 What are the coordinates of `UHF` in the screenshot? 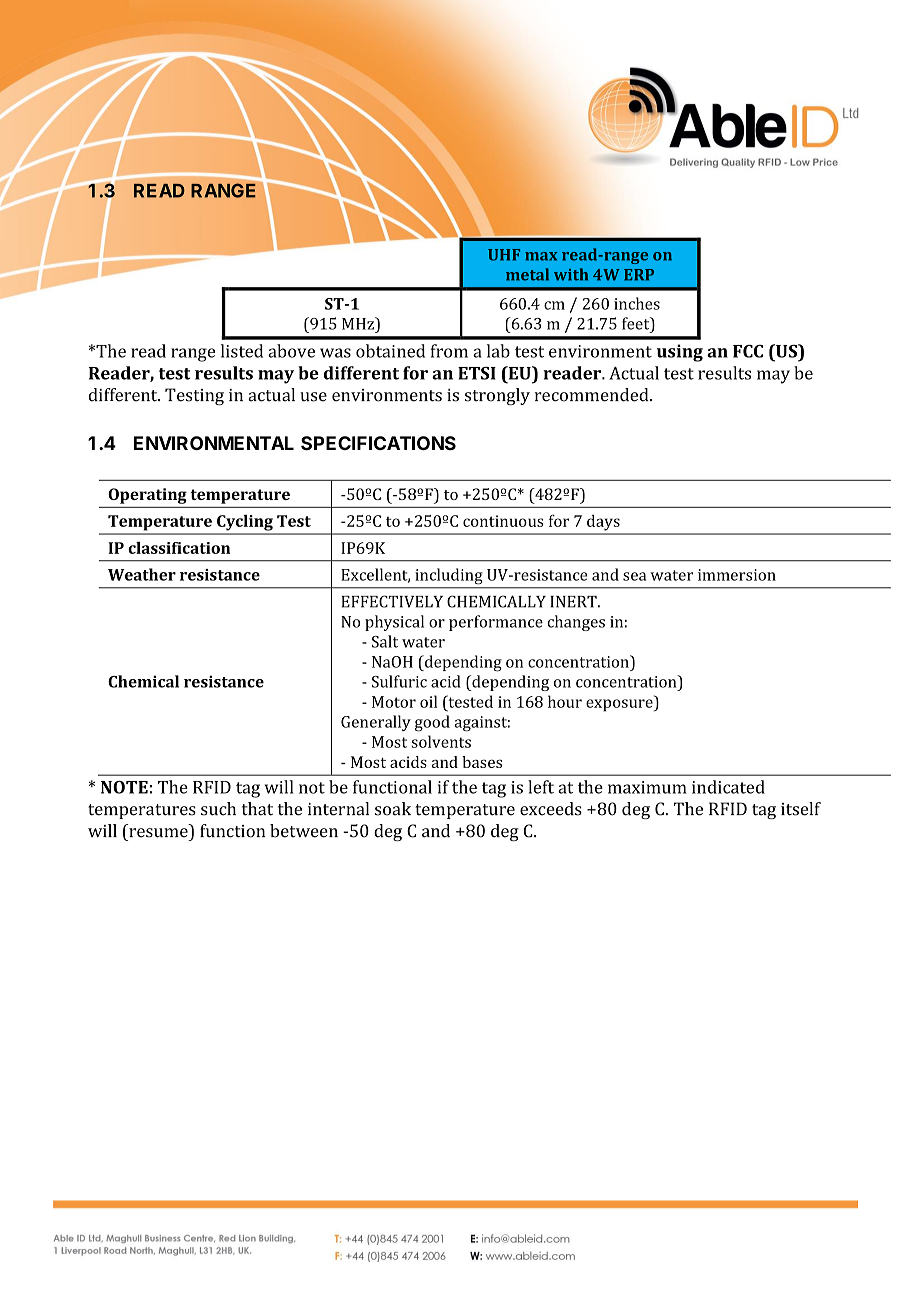 It's located at (504, 255).
